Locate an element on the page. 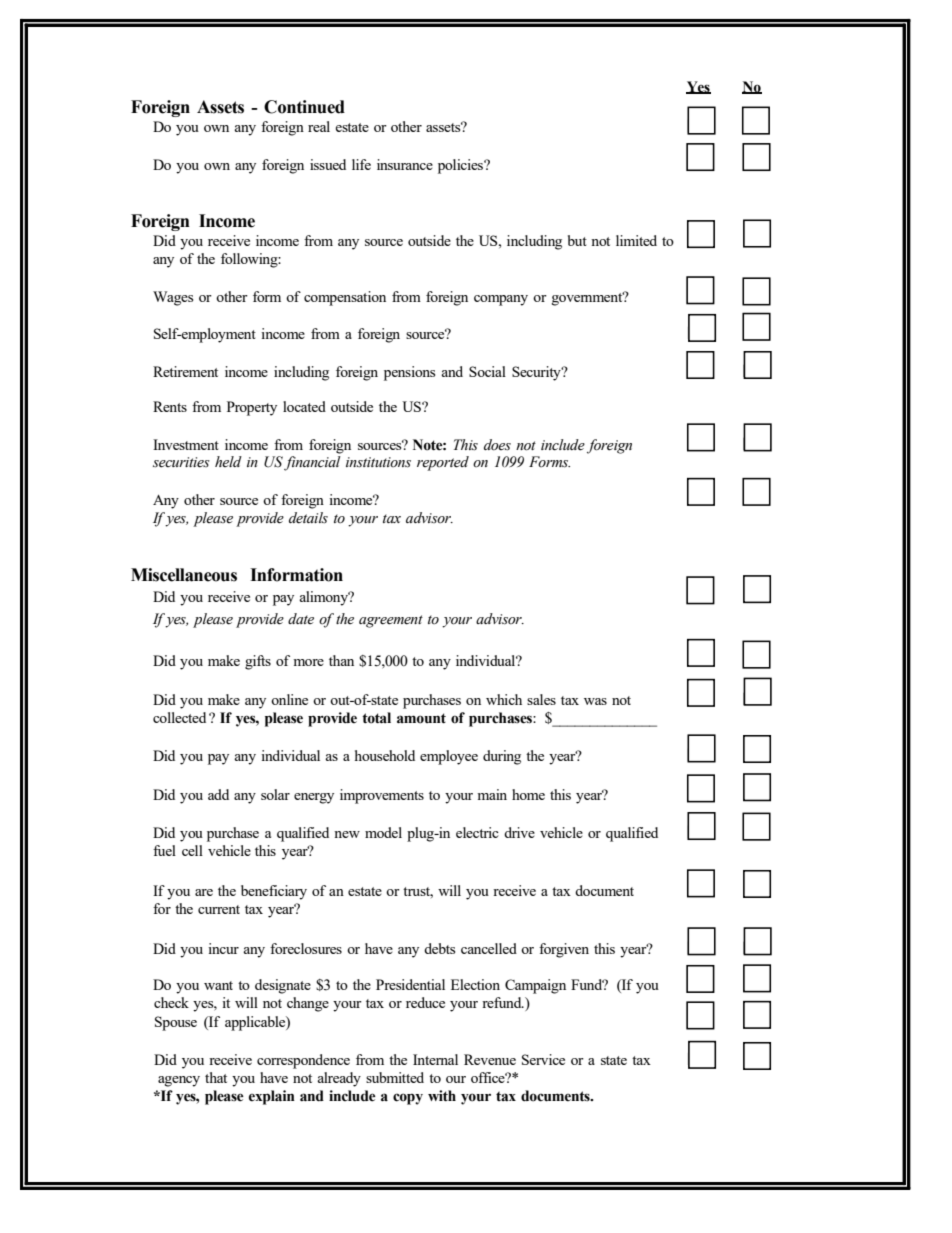 Image resolution: width=952 pixels, height=1233 pixels. household is located at coordinates (385, 755).
